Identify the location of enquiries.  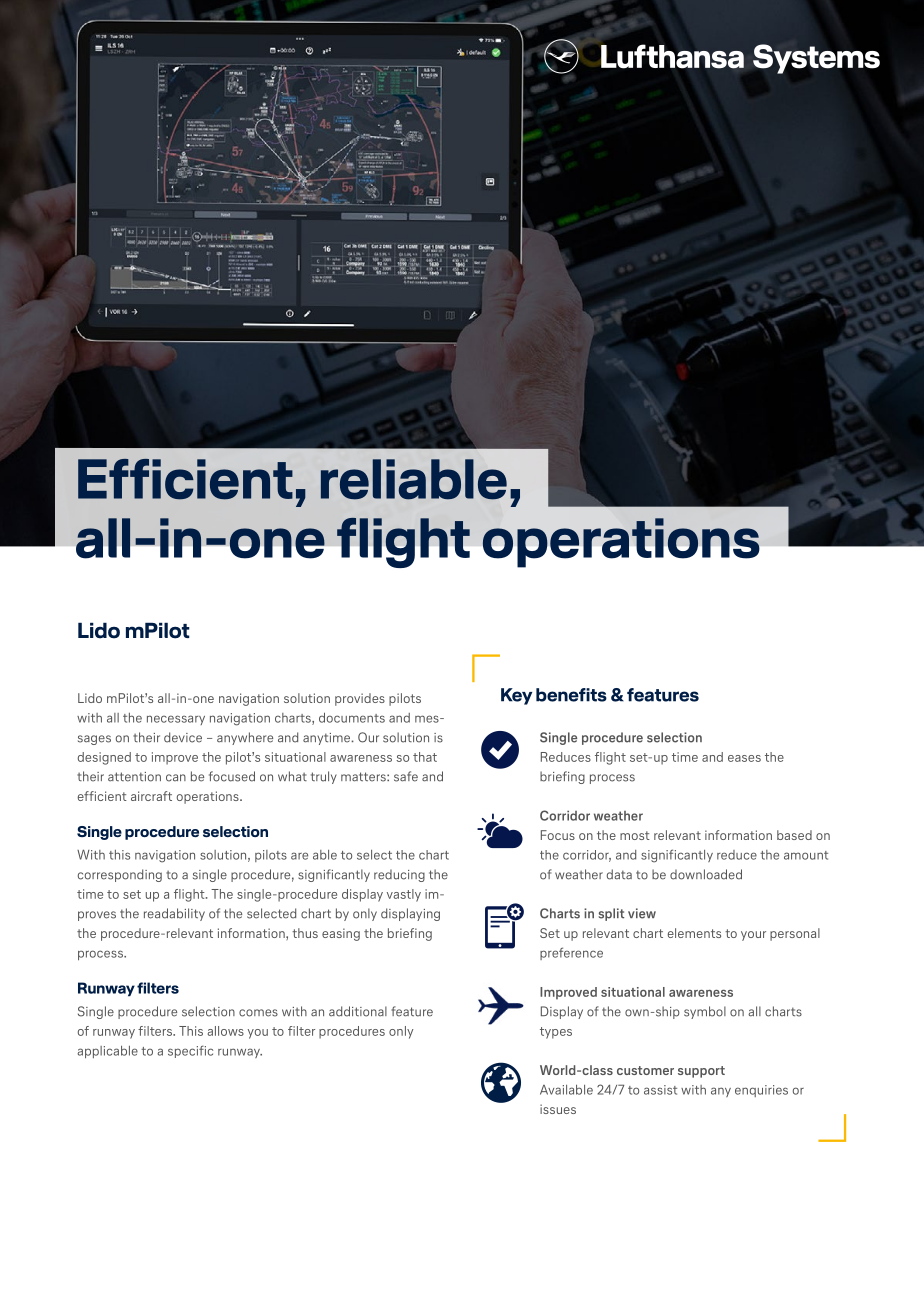
(761, 1091).
